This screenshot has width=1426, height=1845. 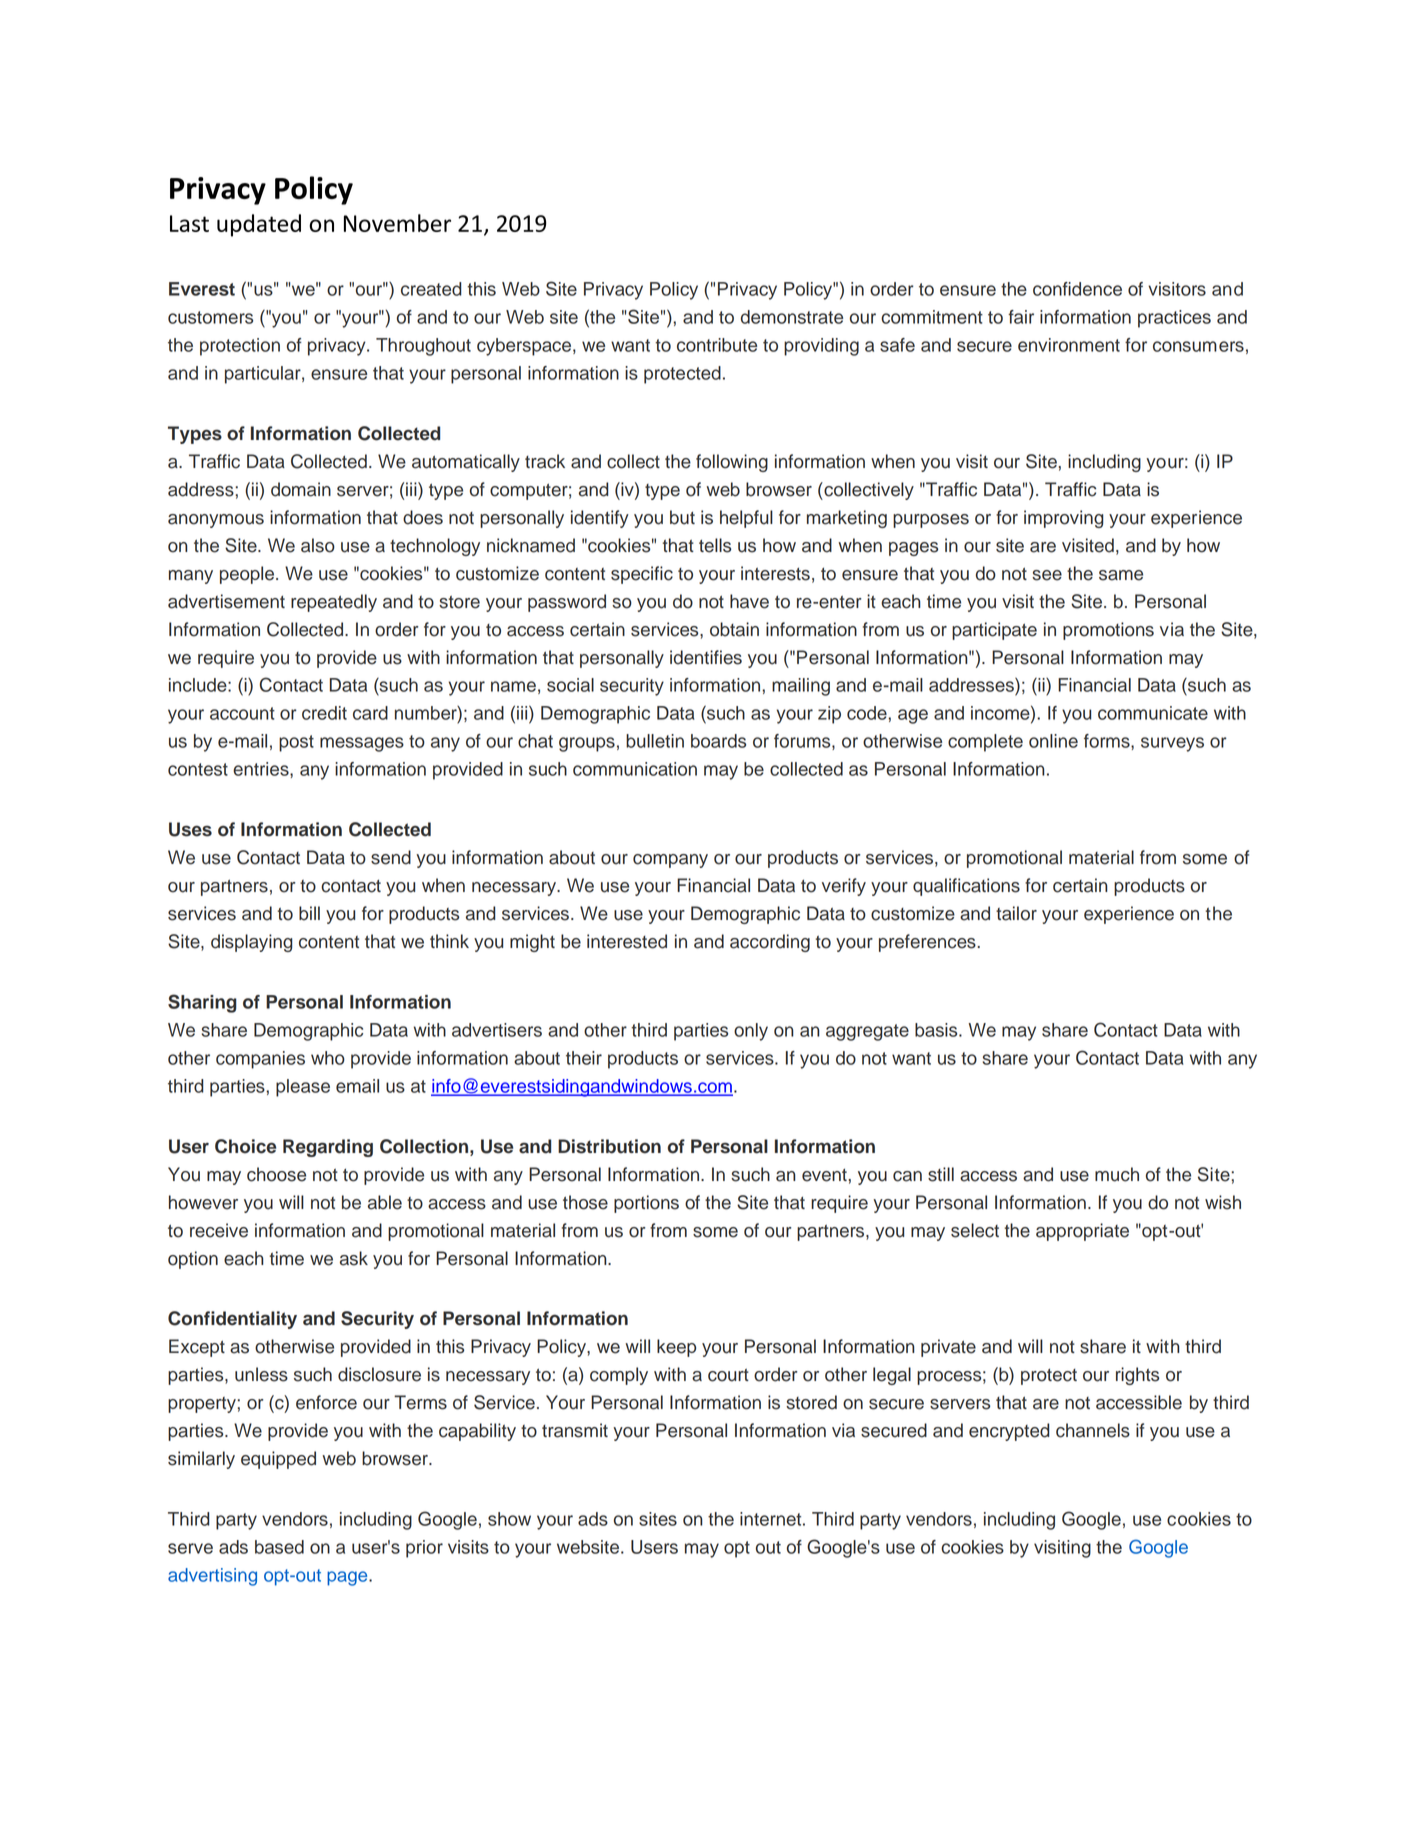 What do you see at coordinates (318, 545) in the screenshot?
I see `also` at bounding box center [318, 545].
